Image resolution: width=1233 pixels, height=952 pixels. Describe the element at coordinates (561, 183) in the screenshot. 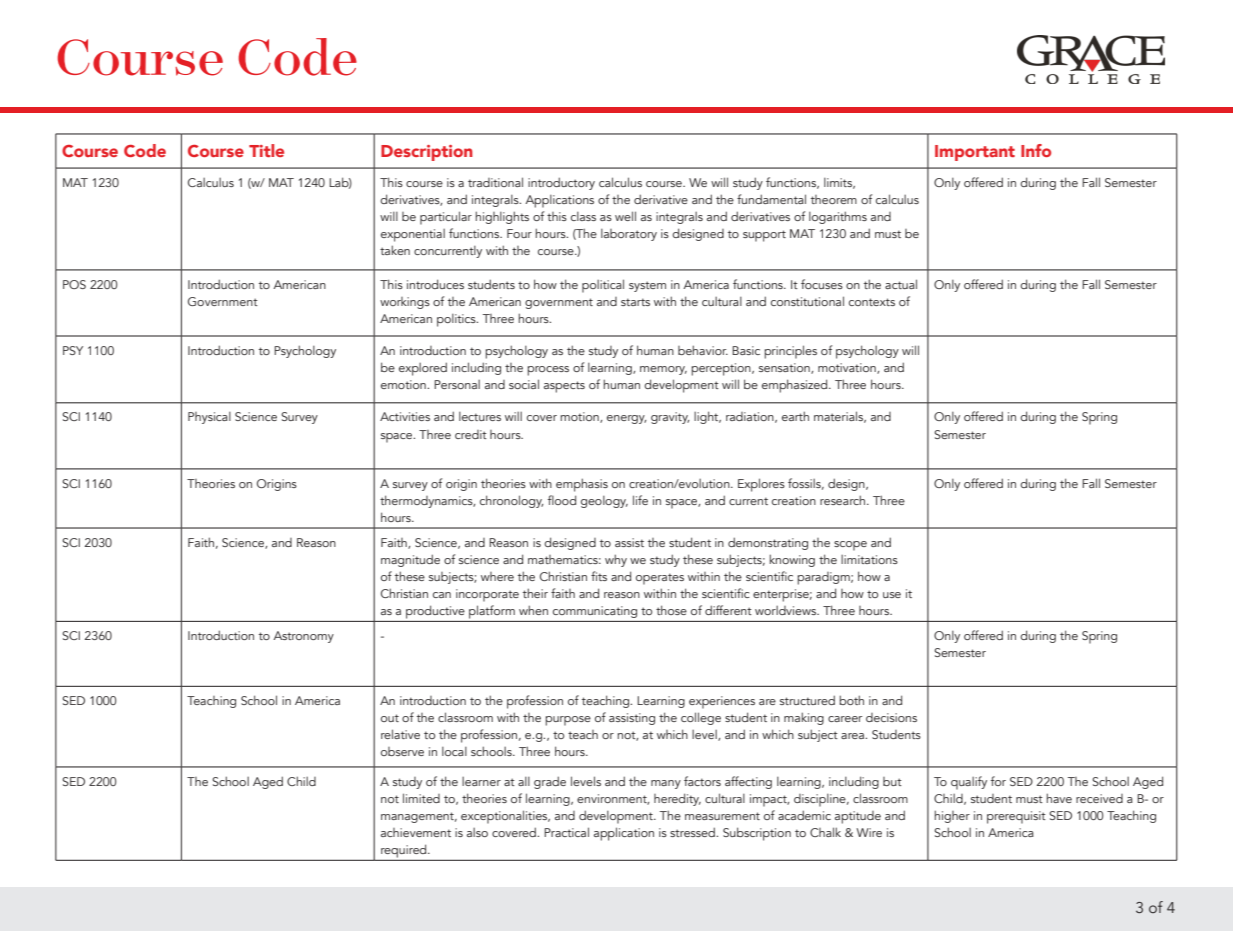

I see `introductory` at that location.
